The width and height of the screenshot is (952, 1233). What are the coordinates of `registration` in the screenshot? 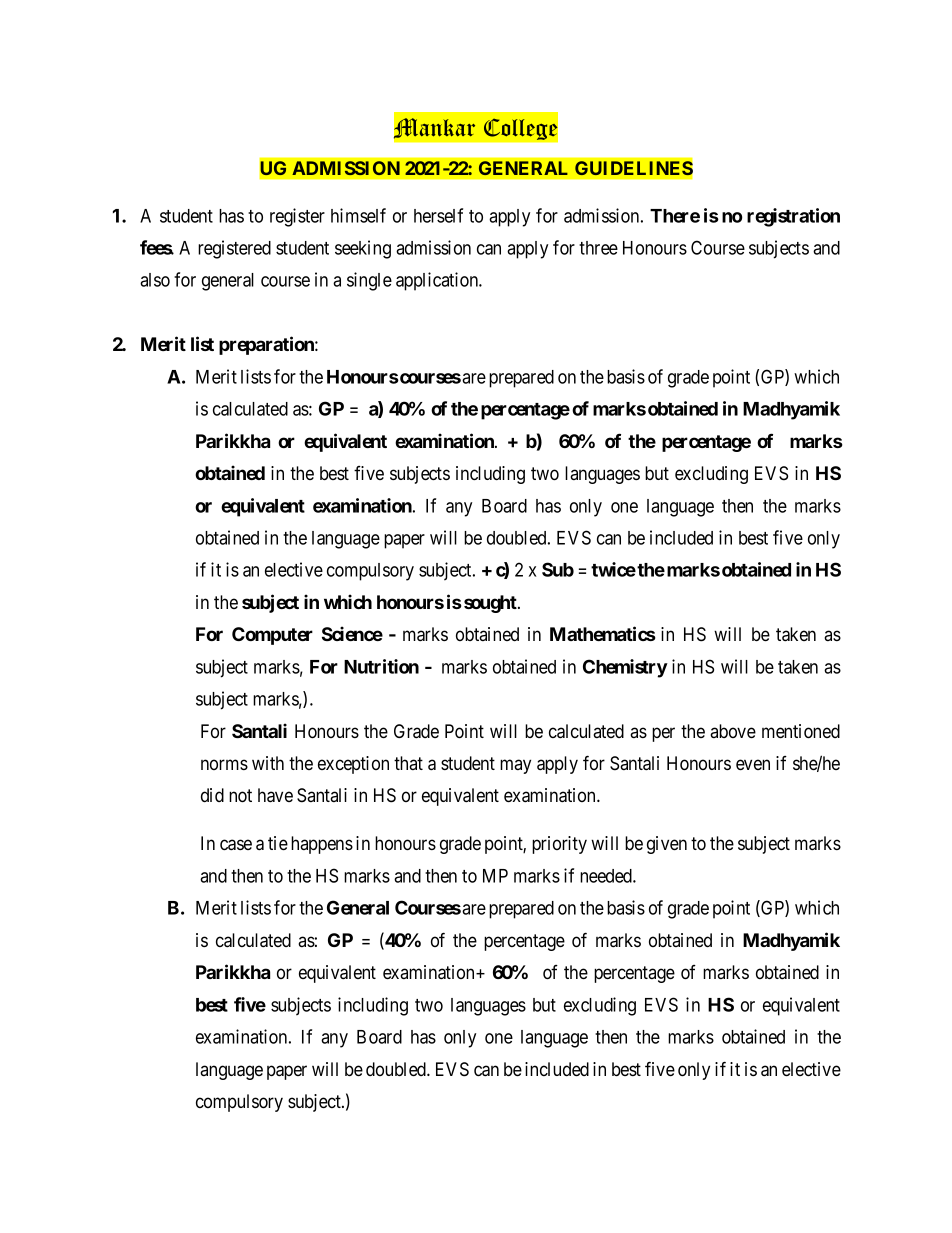 It's located at (793, 217).
